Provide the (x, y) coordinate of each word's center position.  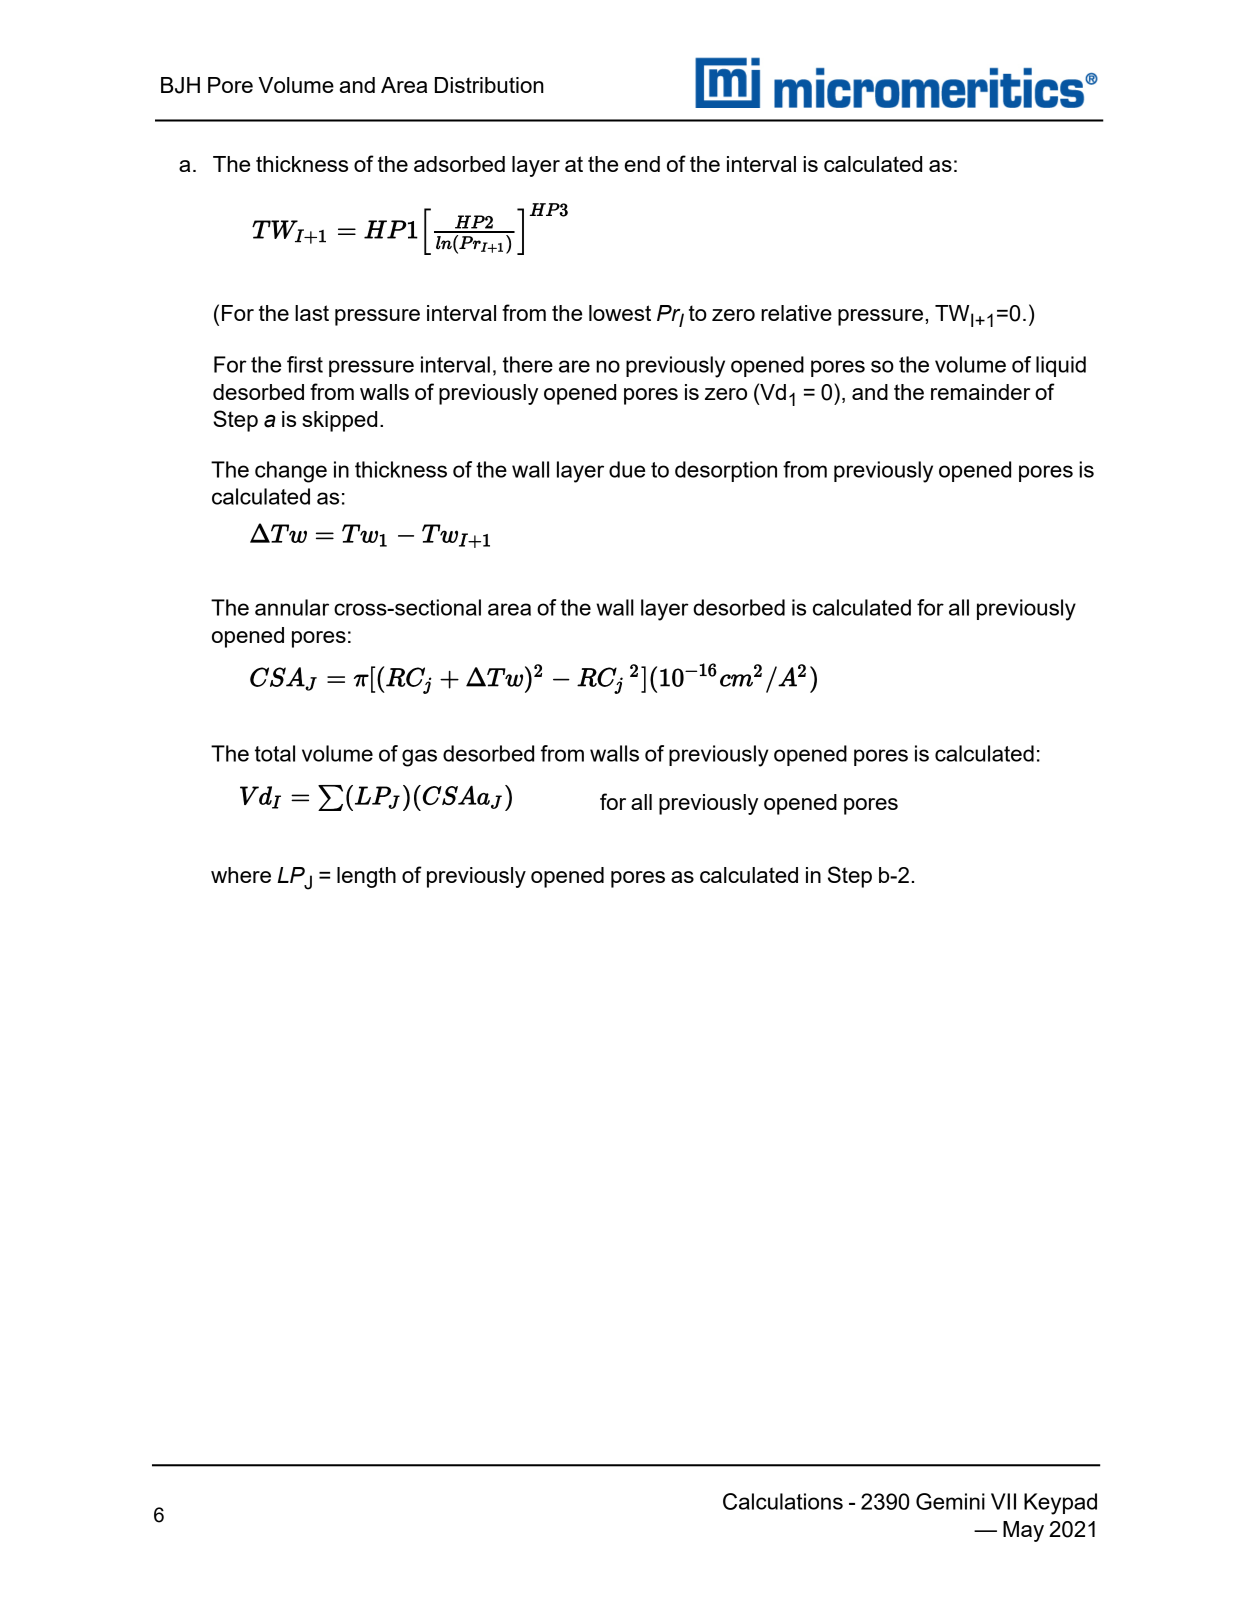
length (366, 877)
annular (292, 607)
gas (419, 758)
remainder (980, 392)
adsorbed (459, 164)
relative (796, 313)
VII (1003, 1501)
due (627, 469)
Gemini (950, 1501)
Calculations (783, 1501)
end (642, 164)
